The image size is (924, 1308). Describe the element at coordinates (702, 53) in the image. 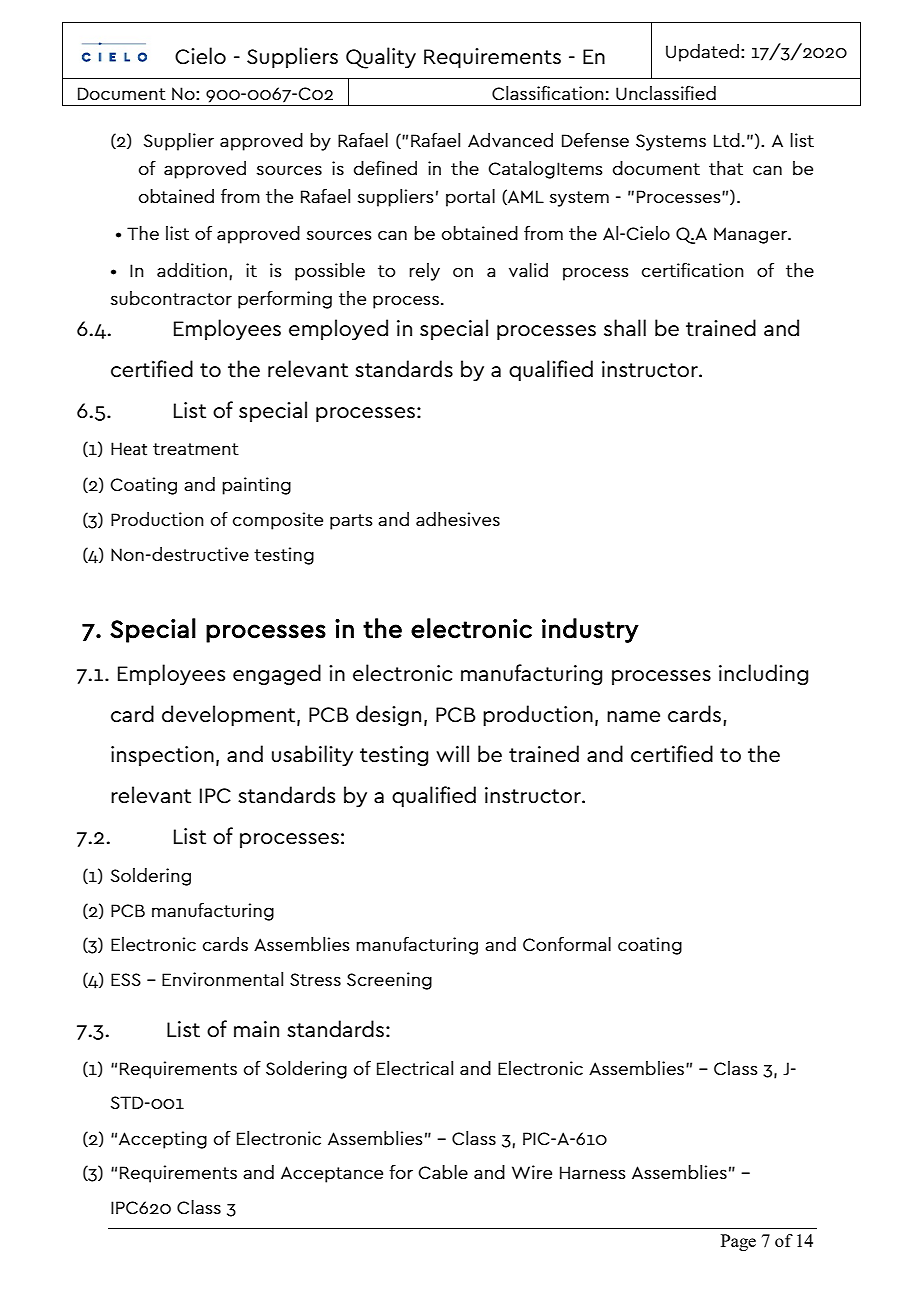

I see `Updated` at that location.
